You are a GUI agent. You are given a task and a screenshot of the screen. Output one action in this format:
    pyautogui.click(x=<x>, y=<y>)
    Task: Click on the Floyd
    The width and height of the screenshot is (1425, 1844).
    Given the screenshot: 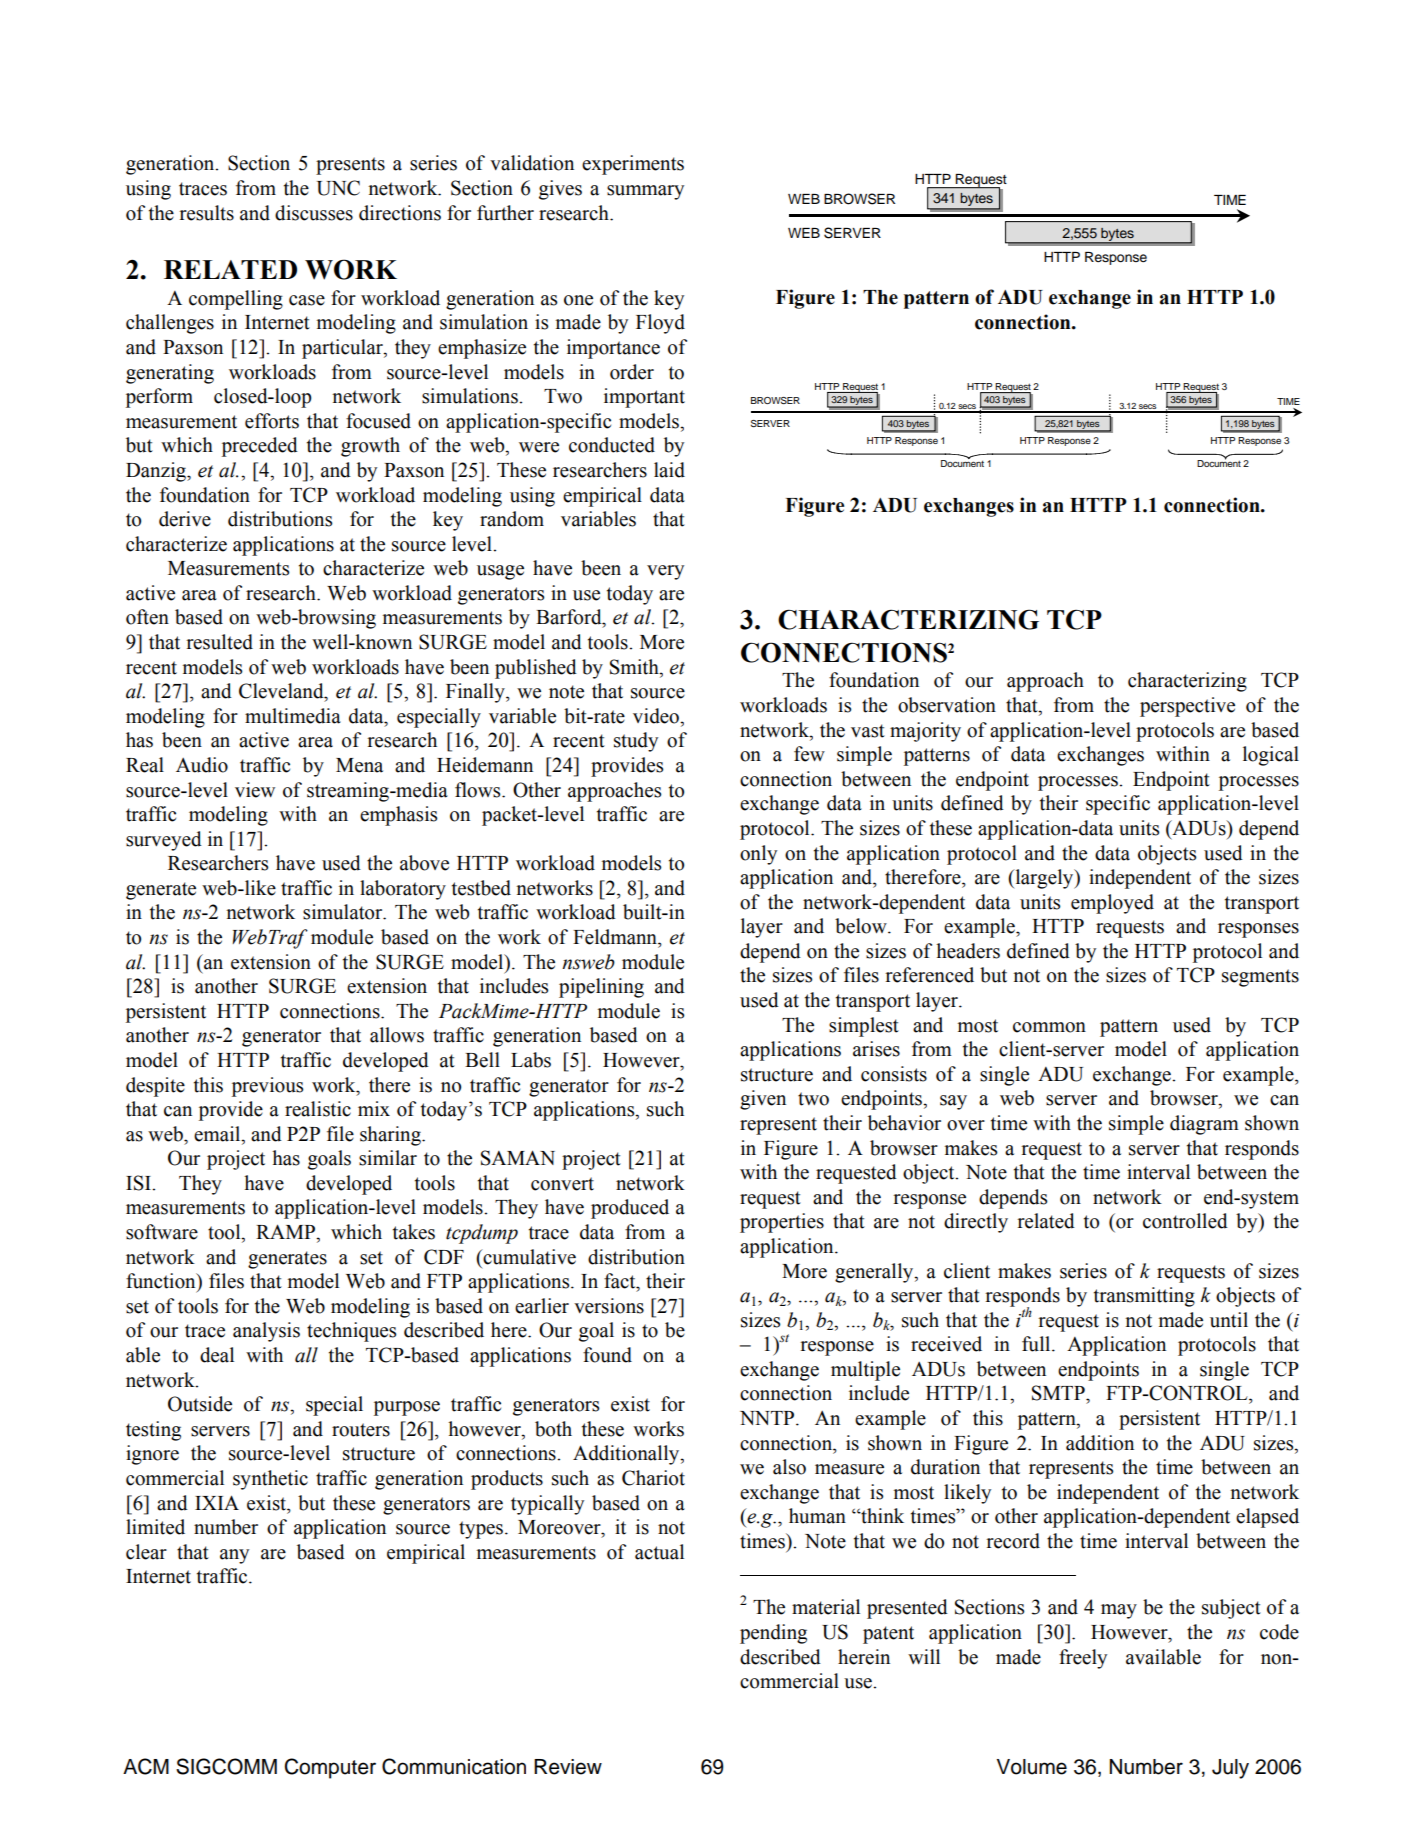 What is the action you would take?
    pyautogui.click(x=660, y=324)
